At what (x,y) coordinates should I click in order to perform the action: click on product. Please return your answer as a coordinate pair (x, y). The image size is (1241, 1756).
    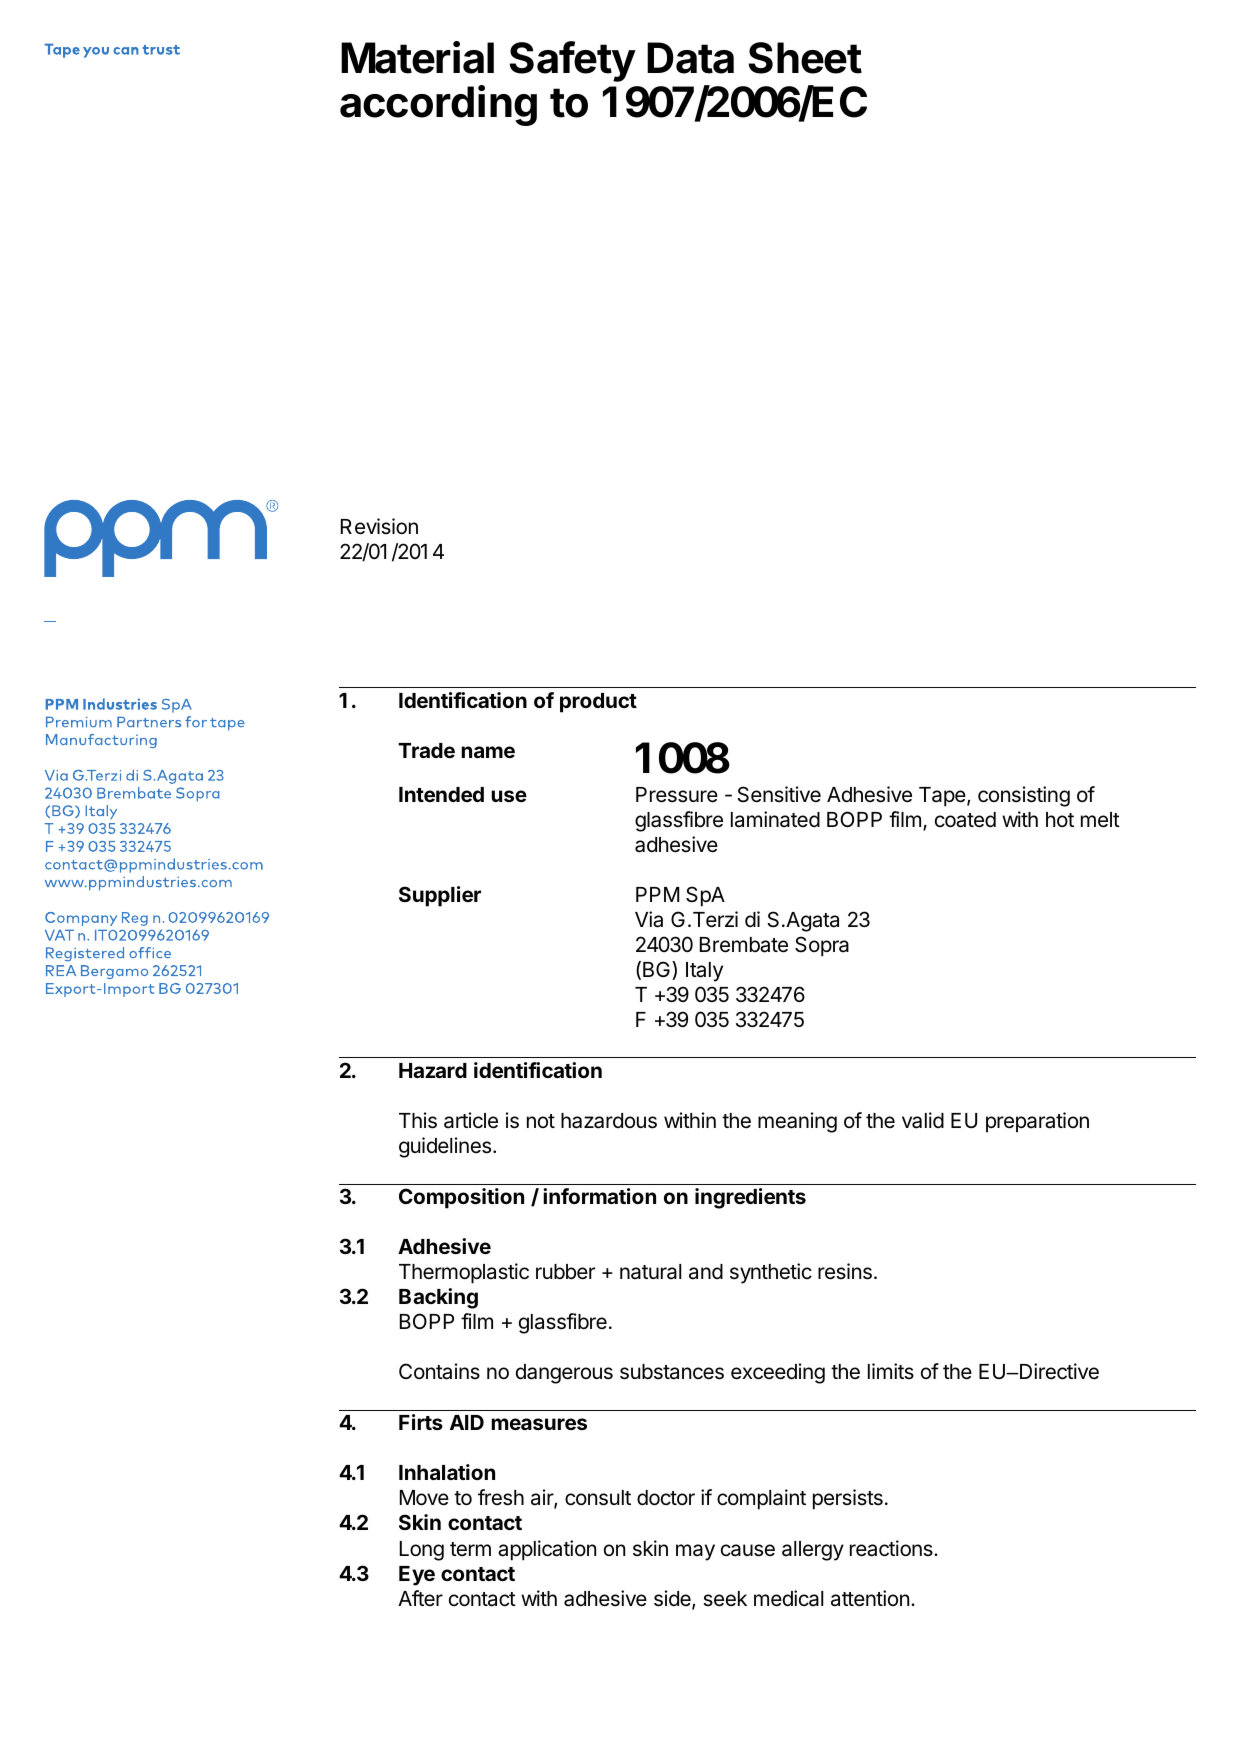
    Looking at the image, I should click on (598, 703).
